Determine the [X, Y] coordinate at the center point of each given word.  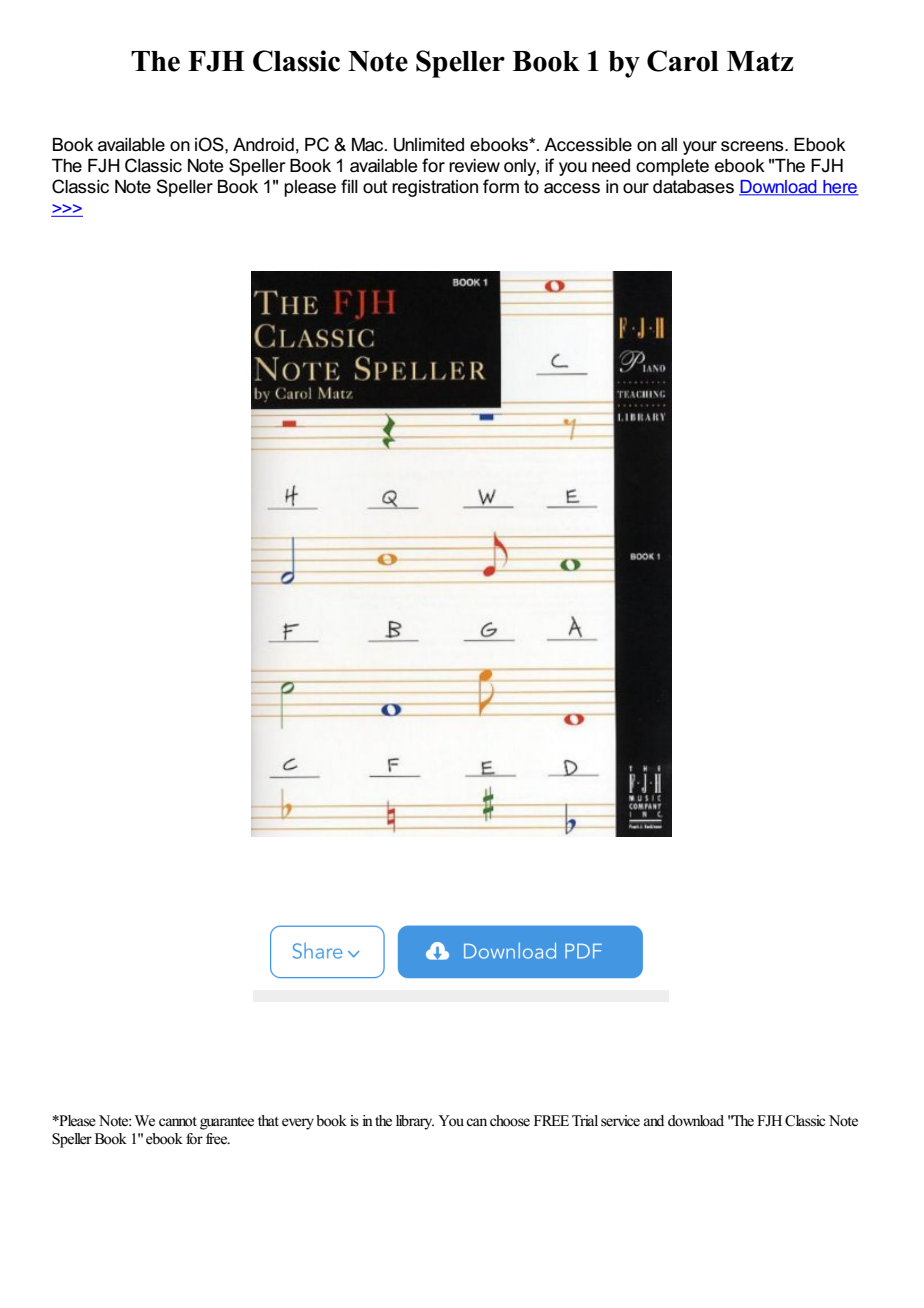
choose [510, 1121]
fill [349, 186]
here [840, 188]
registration [435, 188]
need [611, 166]
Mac [369, 145]
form [501, 186]
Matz [760, 61]
